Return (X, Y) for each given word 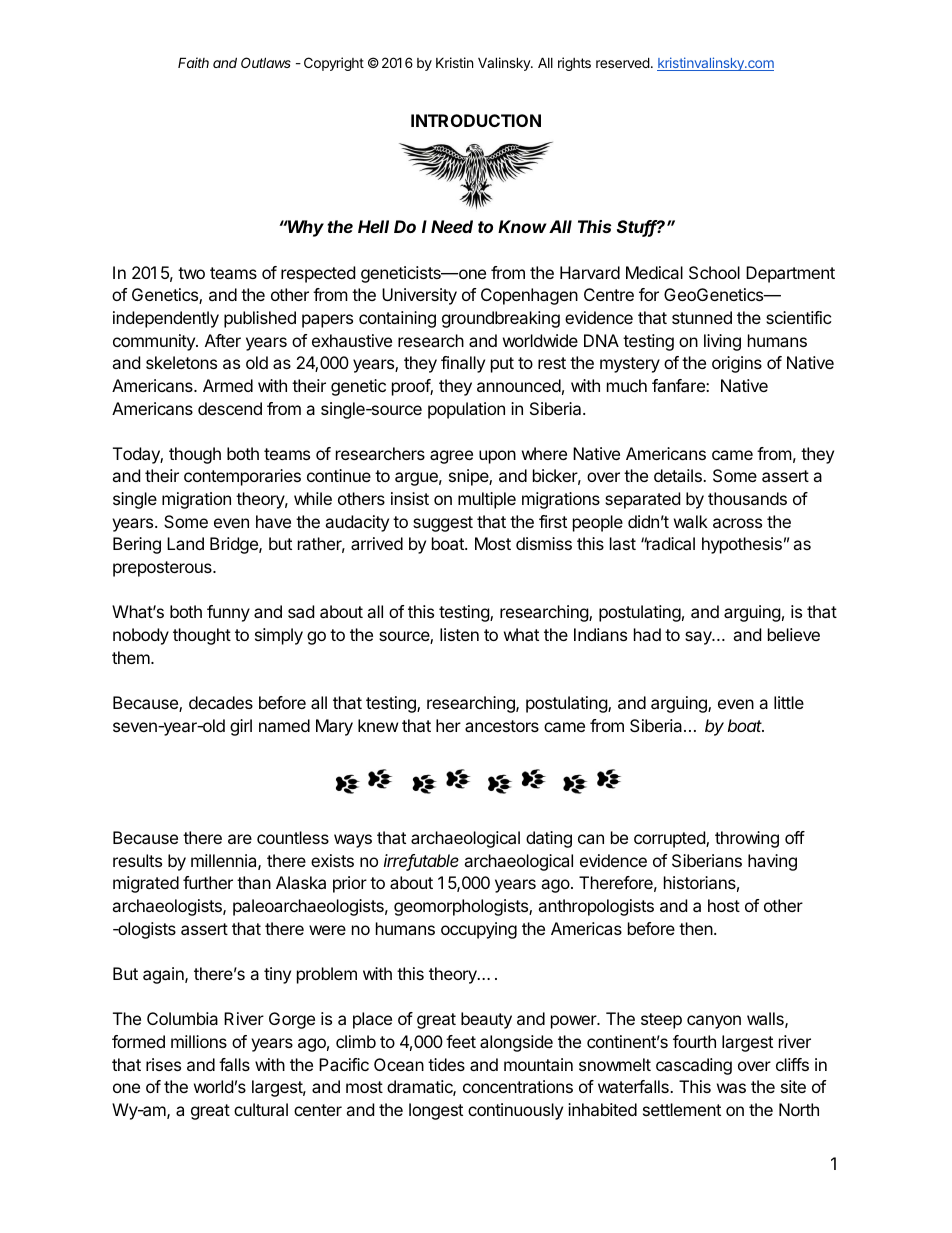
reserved (623, 62)
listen (459, 634)
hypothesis (742, 545)
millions (199, 1041)
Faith (193, 62)
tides (446, 1064)
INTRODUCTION (476, 120)
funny (228, 613)
